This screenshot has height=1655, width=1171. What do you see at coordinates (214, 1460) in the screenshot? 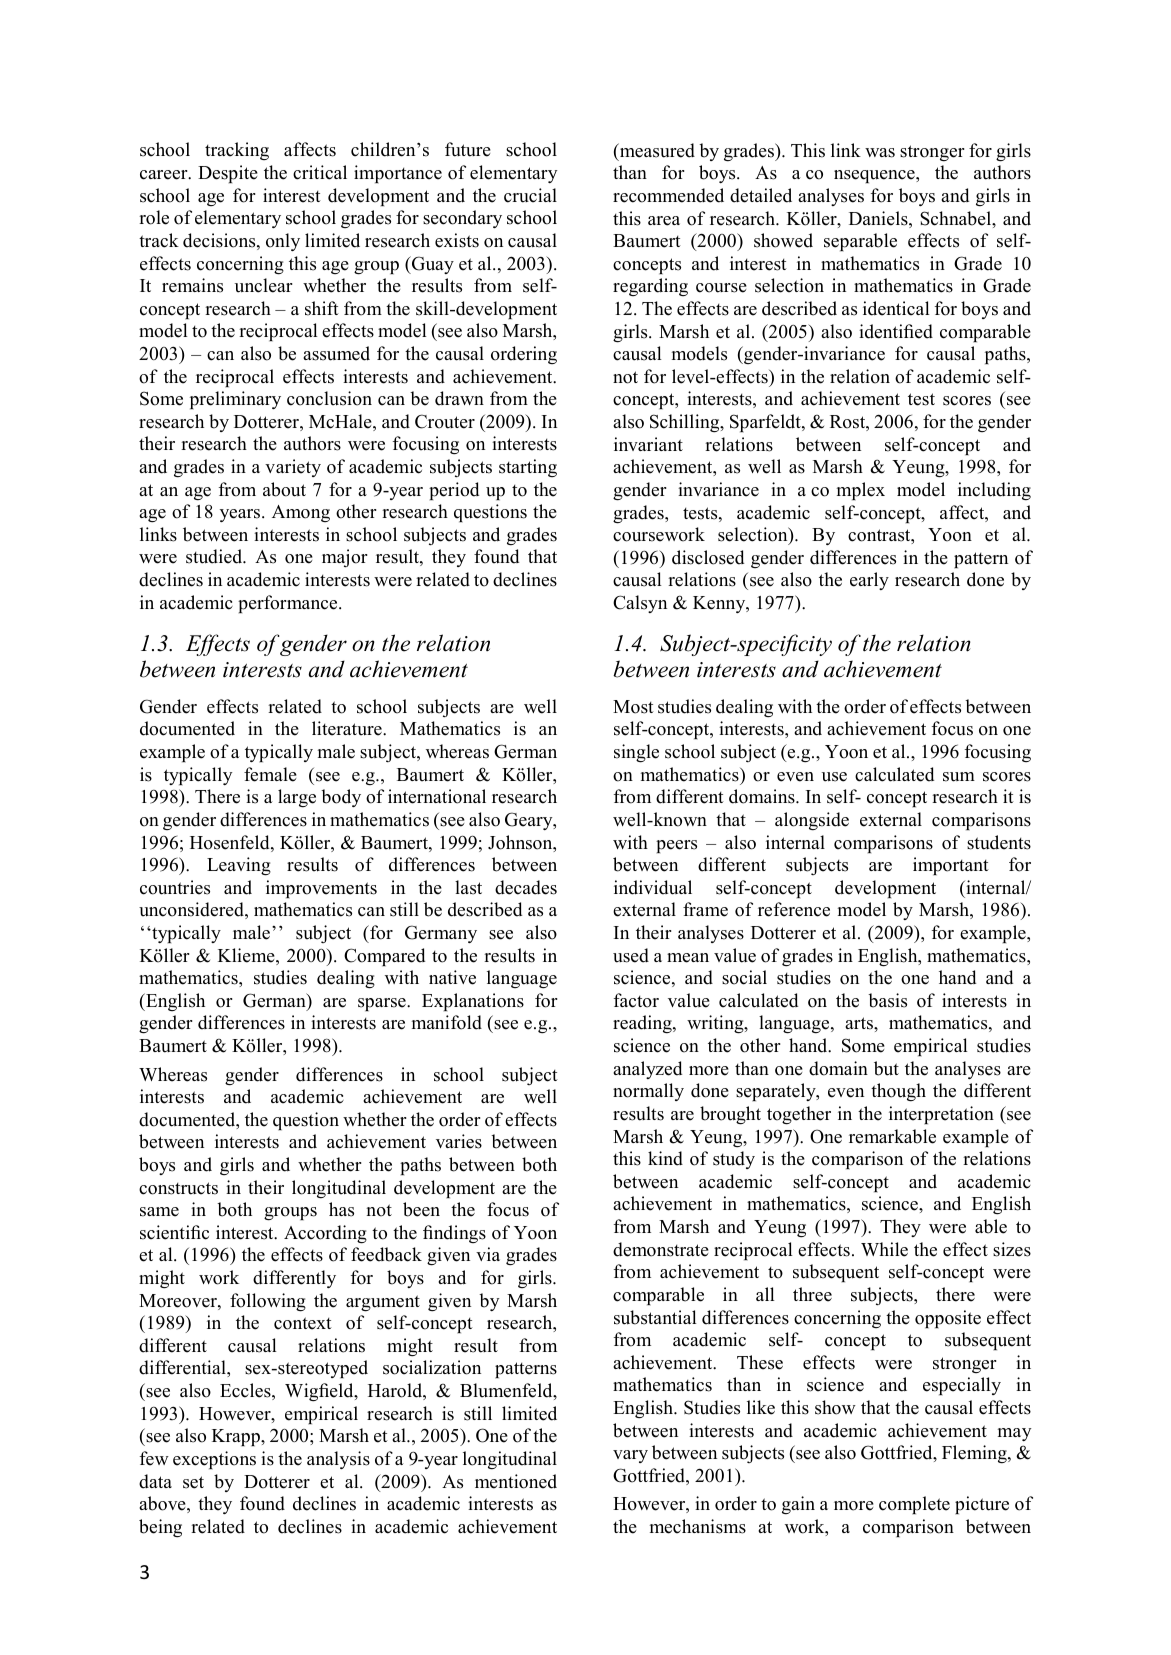
I see `exceptions` at bounding box center [214, 1460].
